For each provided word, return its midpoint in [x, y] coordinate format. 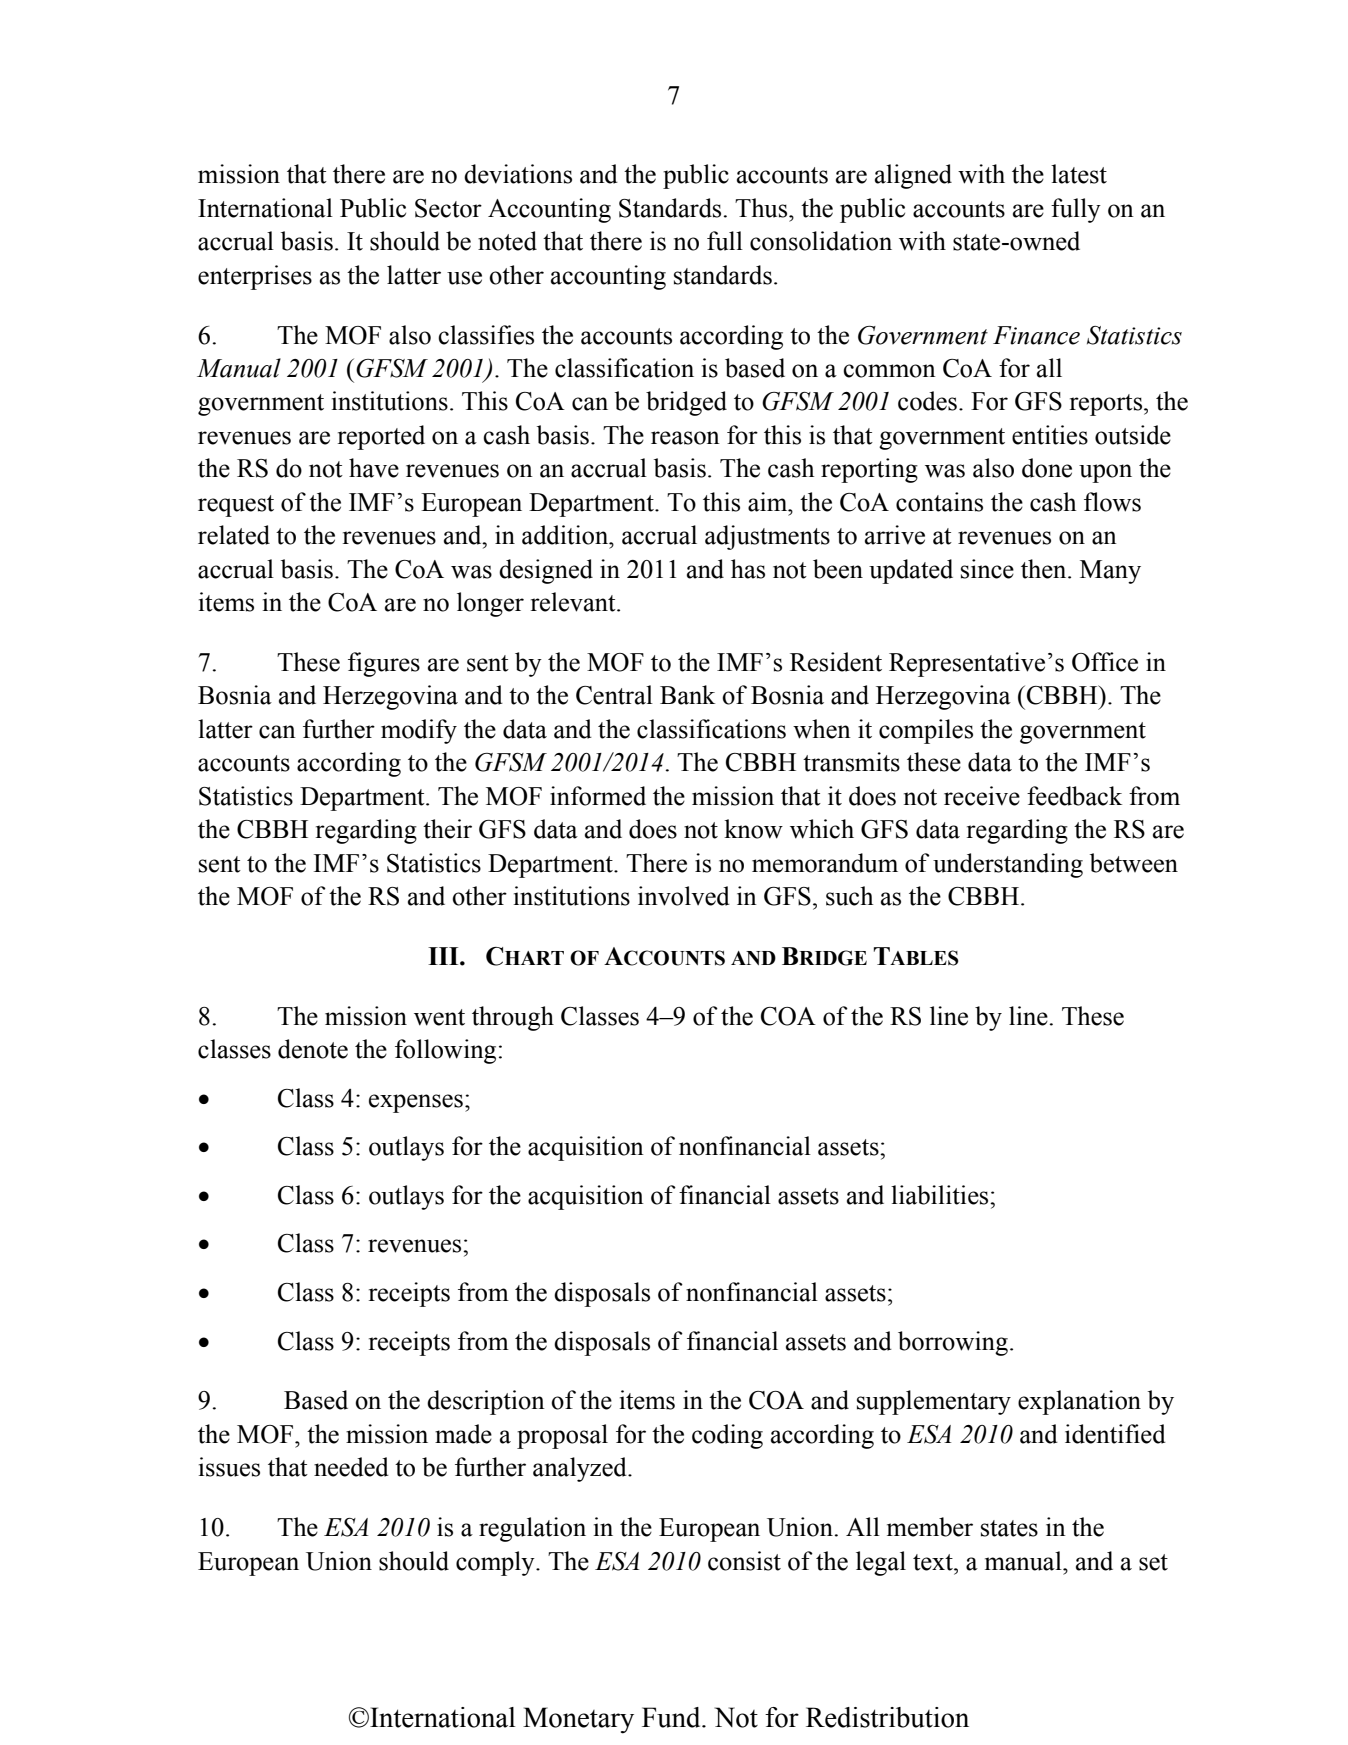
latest [1079, 174]
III [444, 956]
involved [684, 896]
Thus [762, 208]
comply [496, 1563]
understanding [1008, 865]
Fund [672, 1717]
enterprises [255, 277]
